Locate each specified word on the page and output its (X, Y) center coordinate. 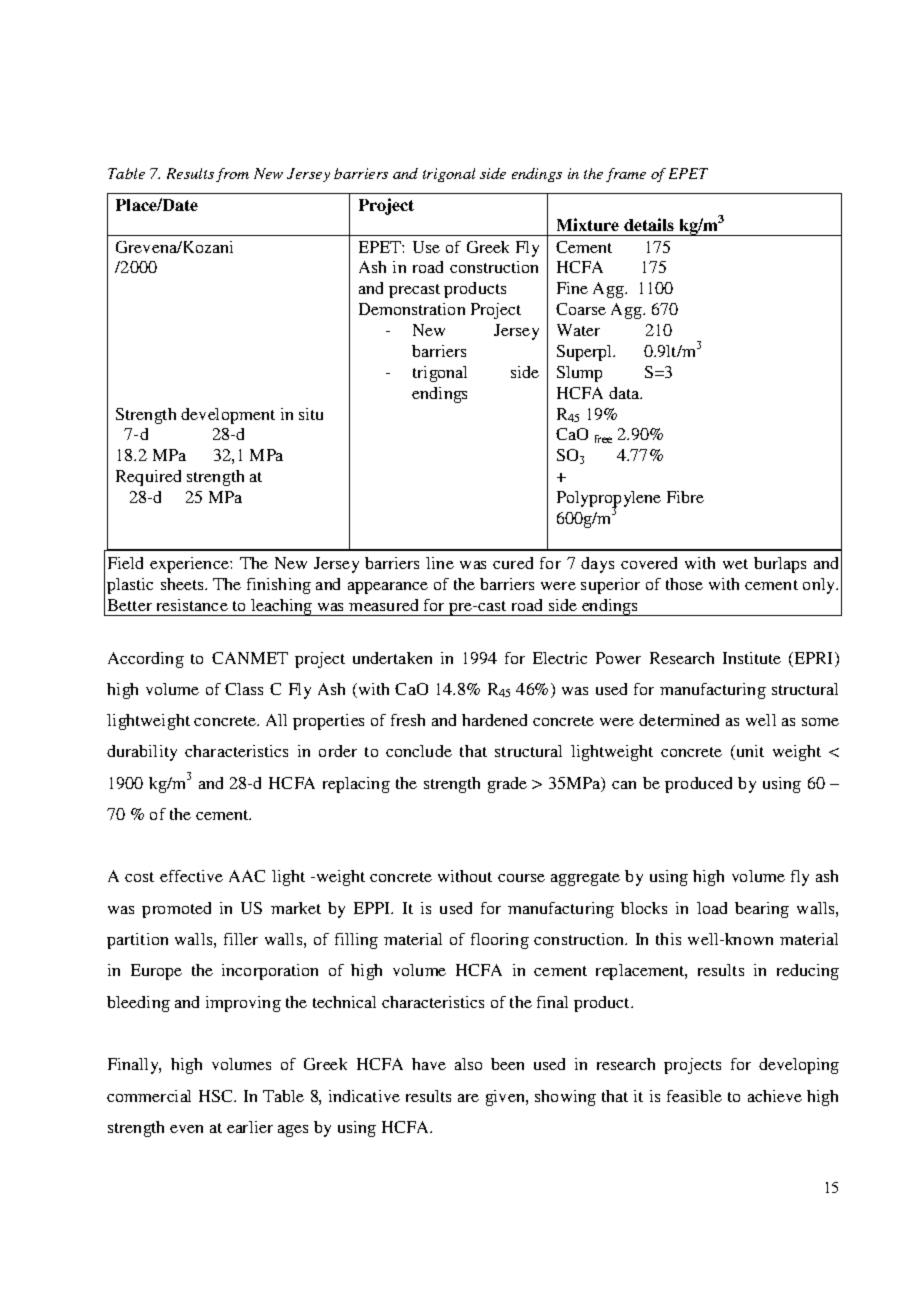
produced (698, 785)
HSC (217, 1096)
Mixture (588, 224)
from (232, 175)
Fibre (685, 497)
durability (142, 753)
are (468, 1098)
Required (148, 478)
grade (507, 785)
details (649, 224)
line (440, 563)
